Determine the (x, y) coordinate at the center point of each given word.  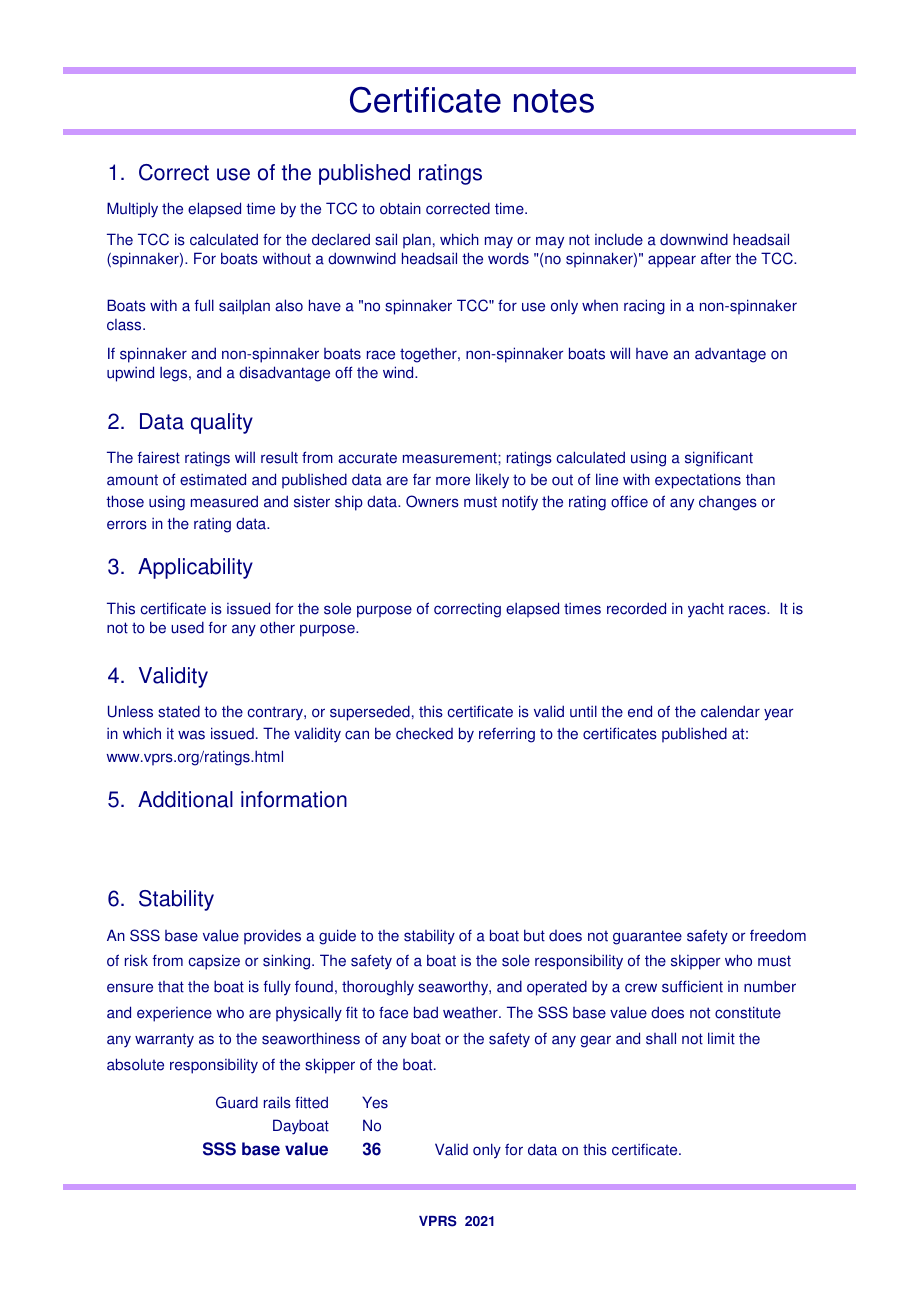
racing (644, 307)
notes (554, 101)
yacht (706, 610)
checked (424, 733)
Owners (432, 501)
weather (471, 1012)
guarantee (647, 937)
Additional (185, 799)
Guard (237, 1102)
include (619, 239)
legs (175, 374)
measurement (451, 458)
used (187, 627)
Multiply (132, 210)
